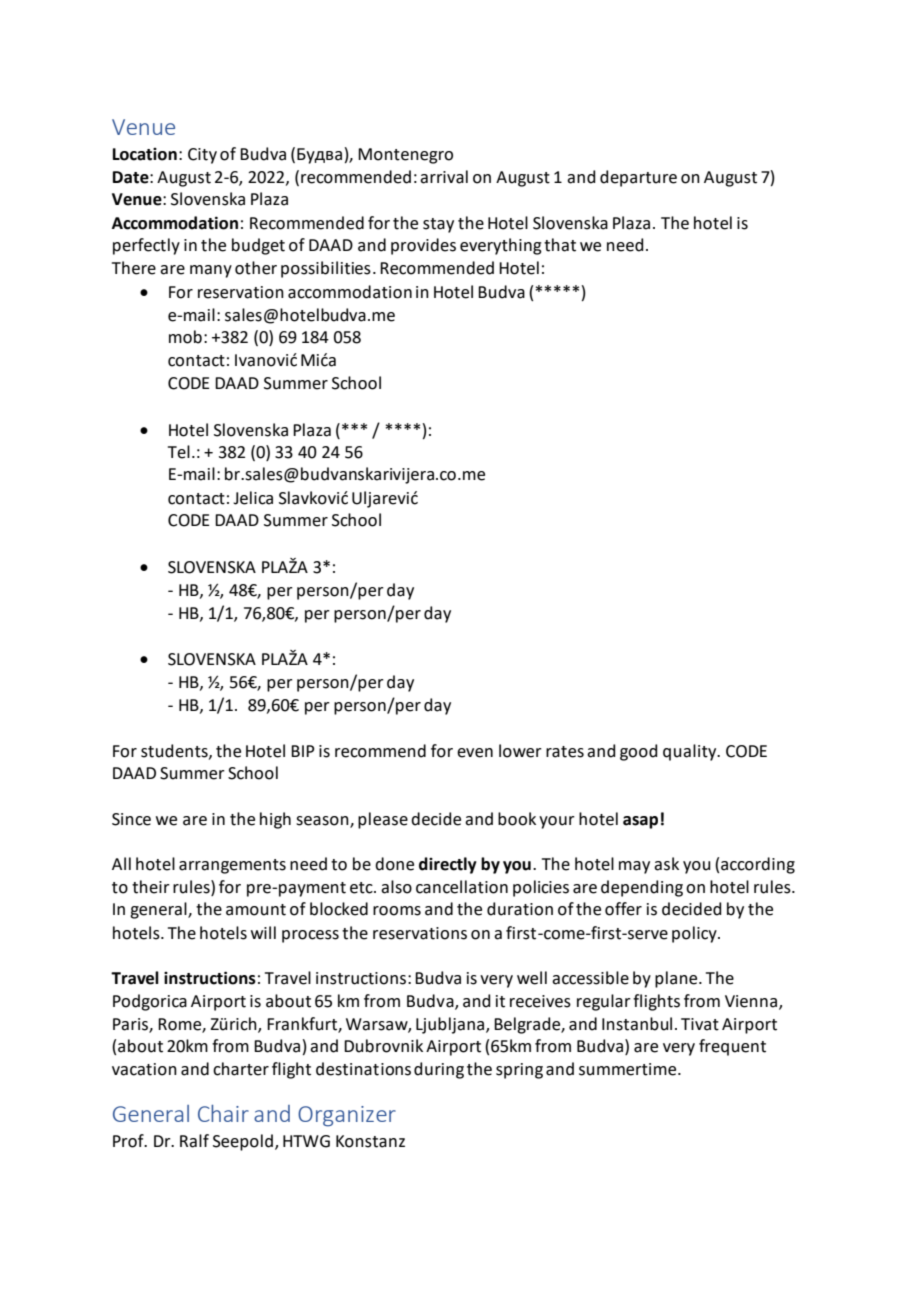 Image resolution: width=924 pixels, height=1308 pixels. I want to click on during, so click(439, 1070).
